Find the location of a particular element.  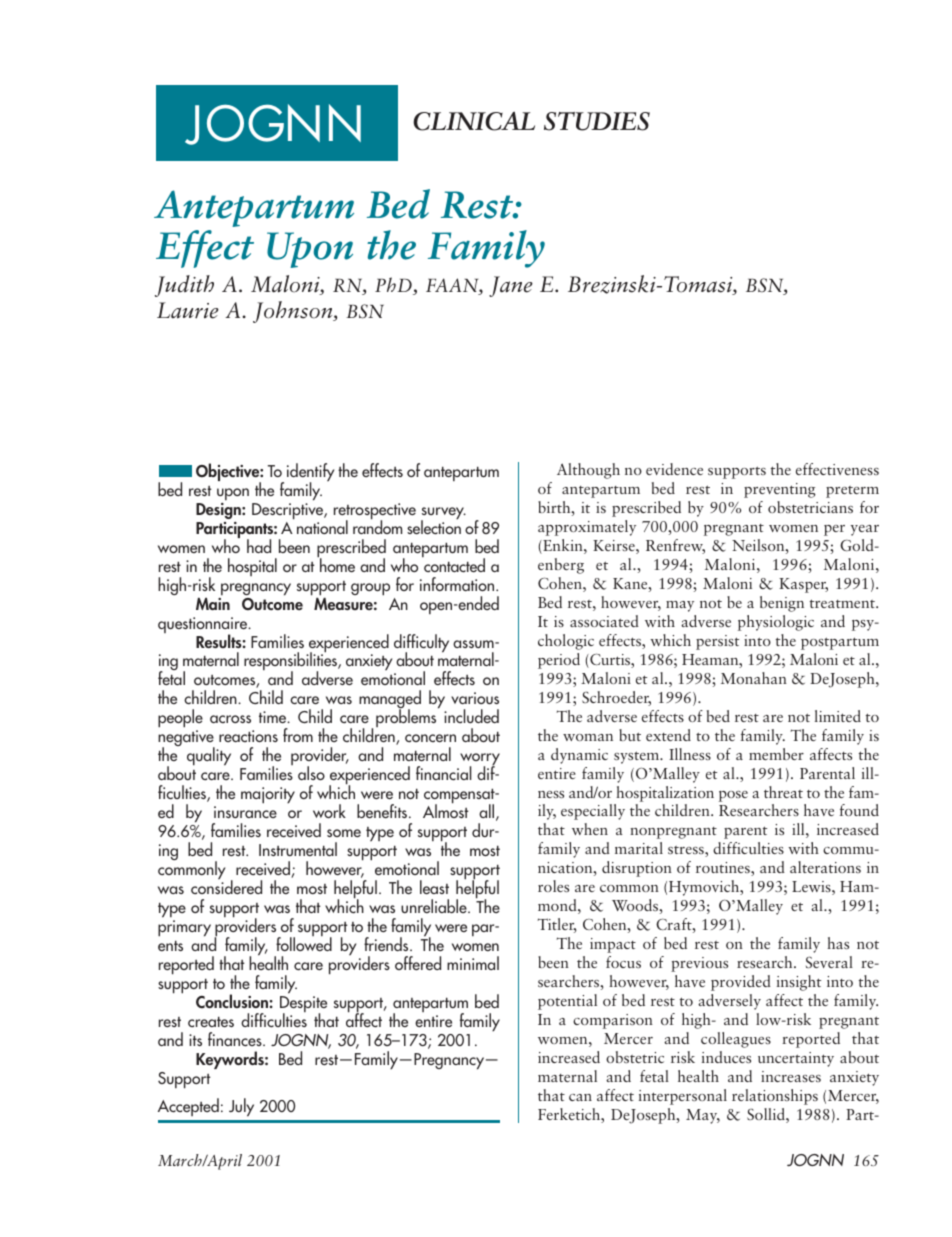

increases is located at coordinates (791, 1076).
